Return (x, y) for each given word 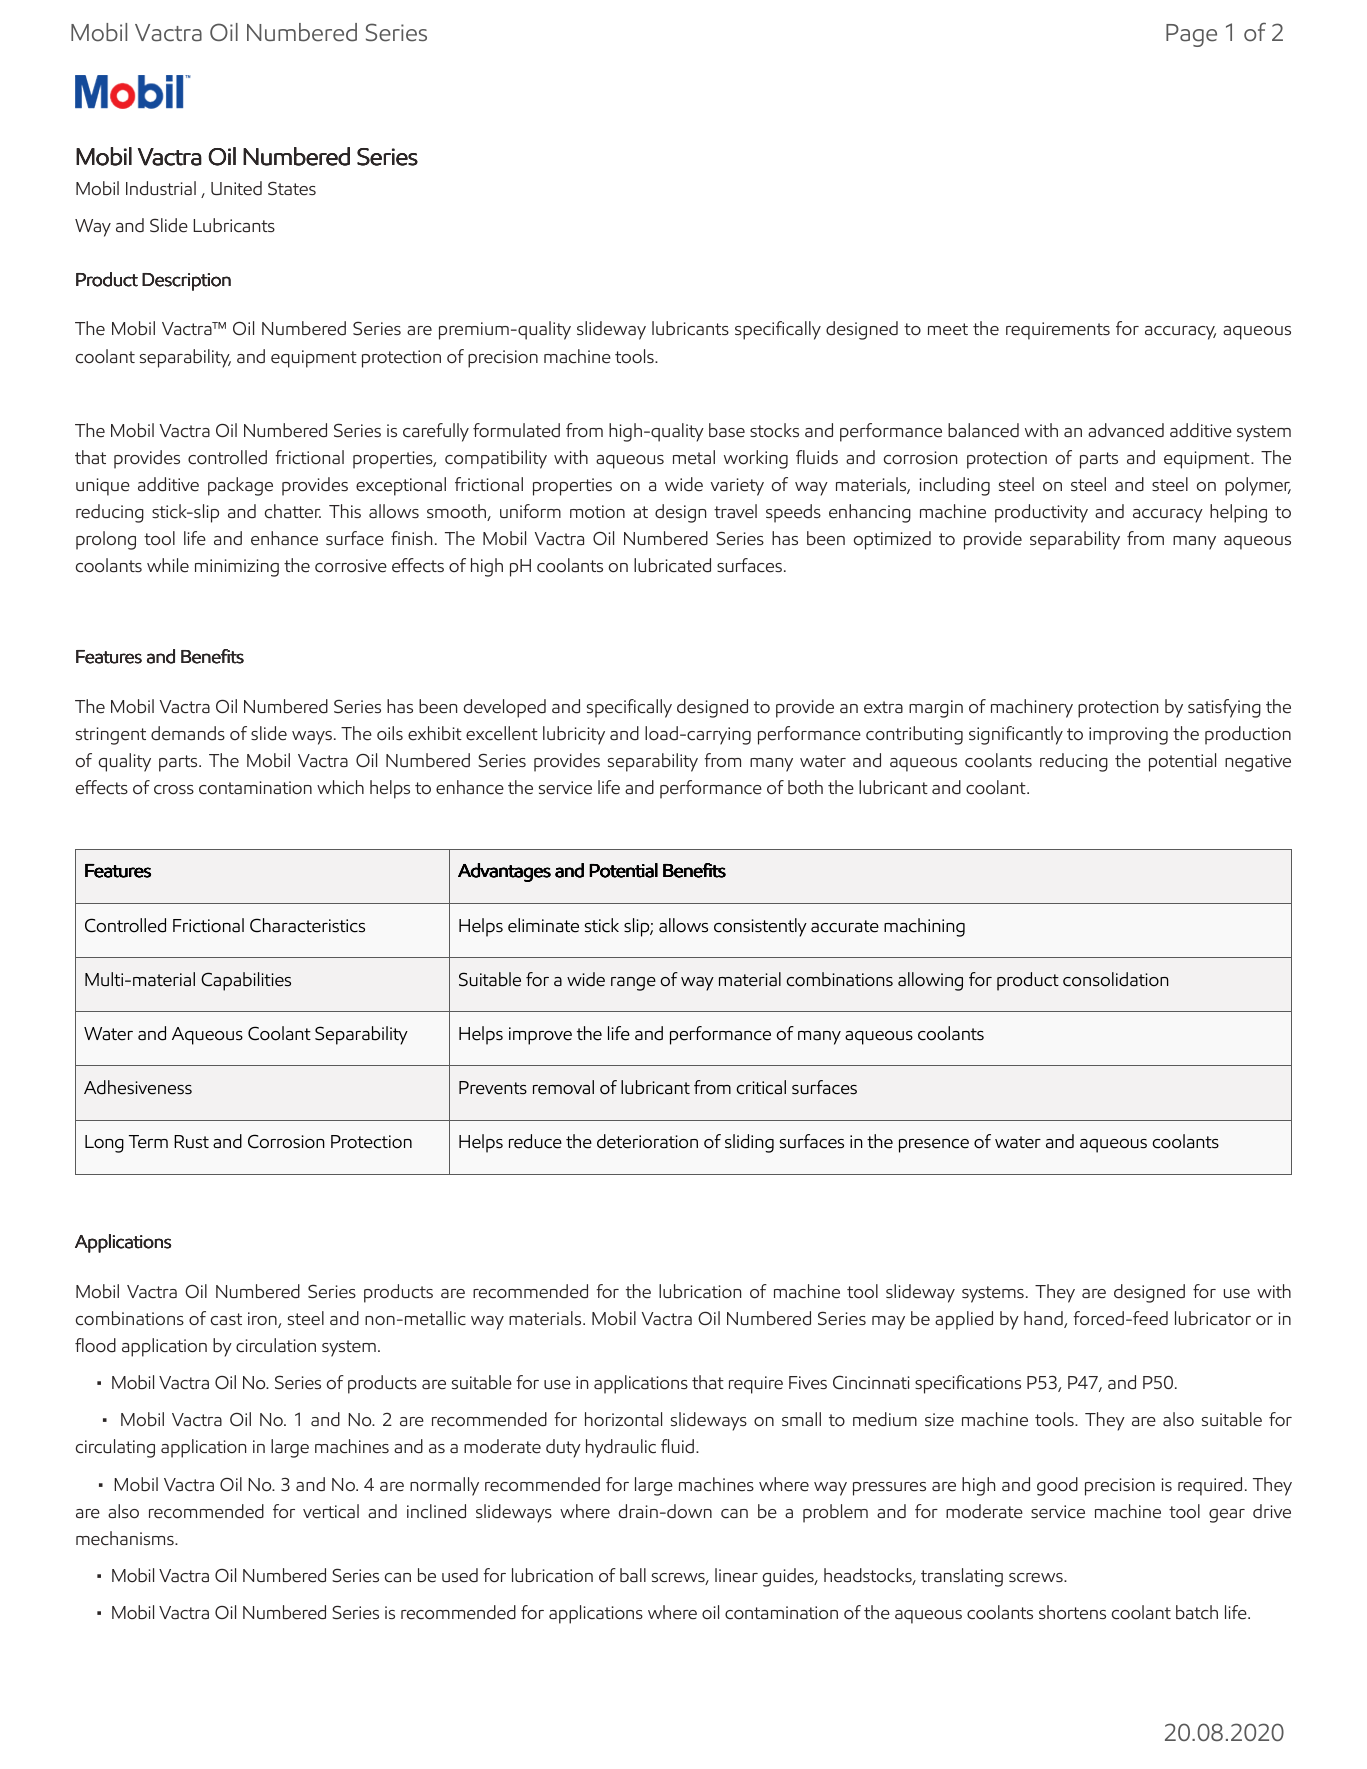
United (236, 188)
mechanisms (126, 1538)
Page (1191, 35)
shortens (1072, 1612)
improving (1128, 736)
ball (633, 1575)
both (805, 787)
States (292, 189)
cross (174, 790)
